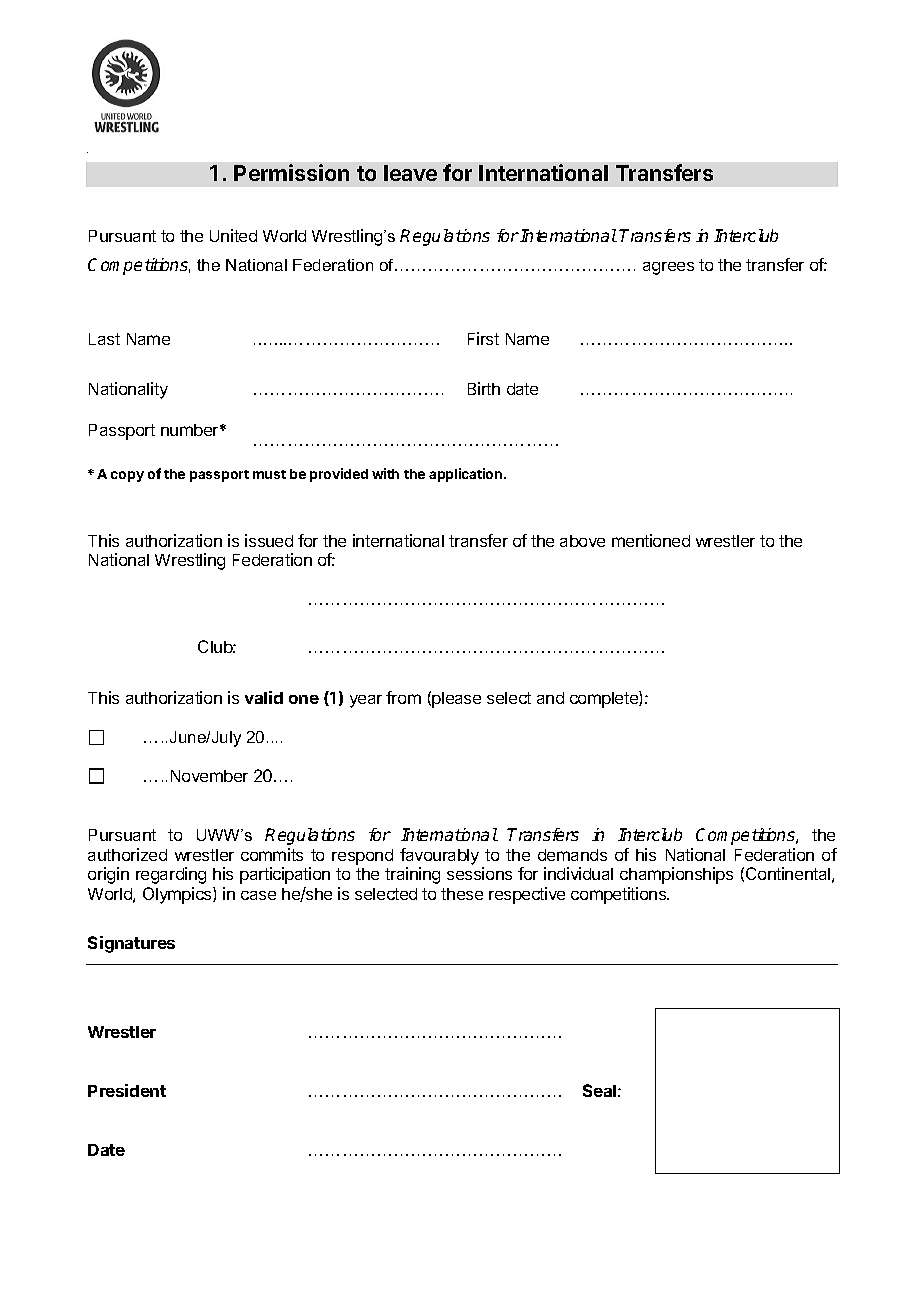  What do you see at coordinates (483, 338) in the document?
I see `First` at bounding box center [483, 338].
